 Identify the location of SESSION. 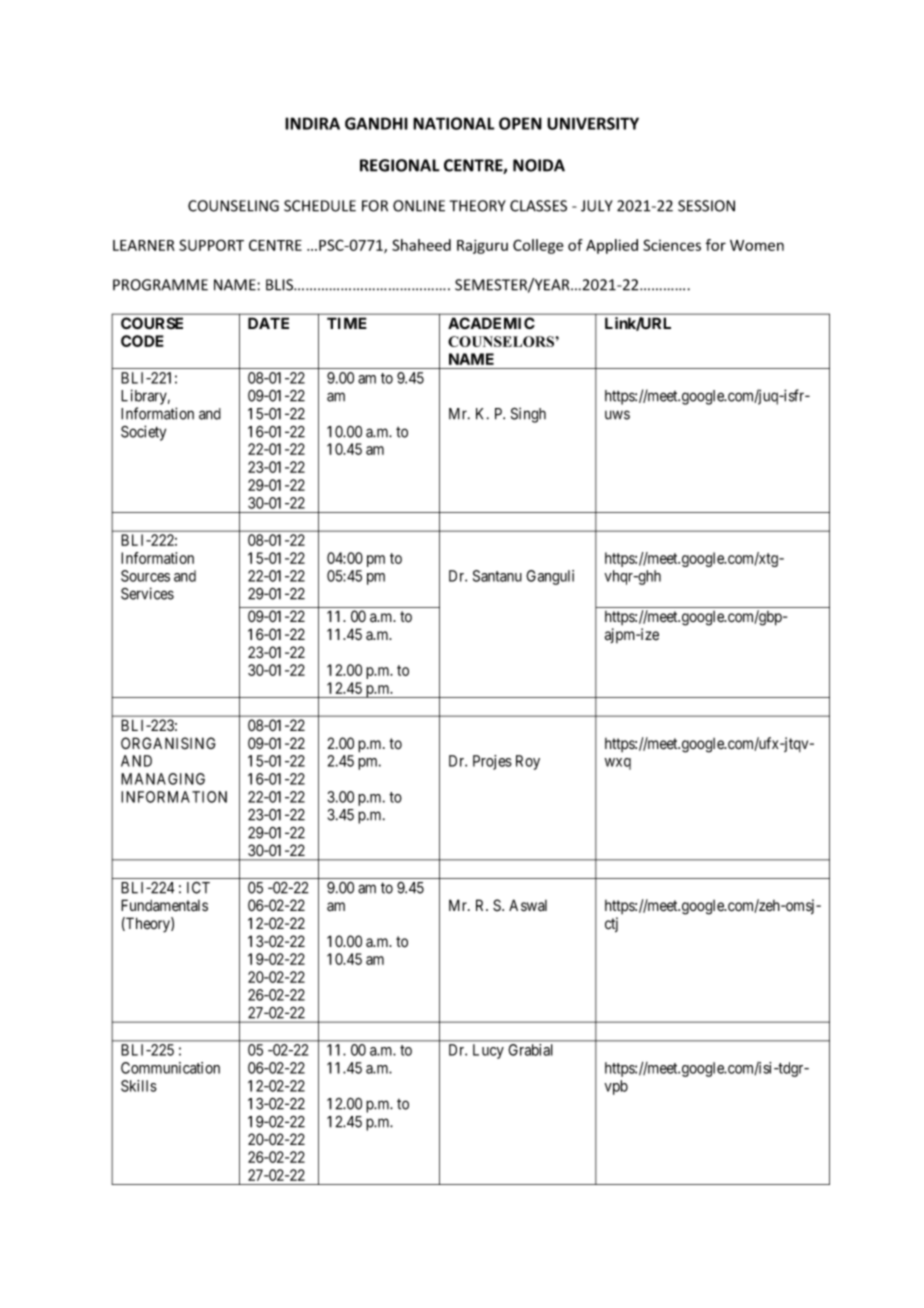
(706, 206).
